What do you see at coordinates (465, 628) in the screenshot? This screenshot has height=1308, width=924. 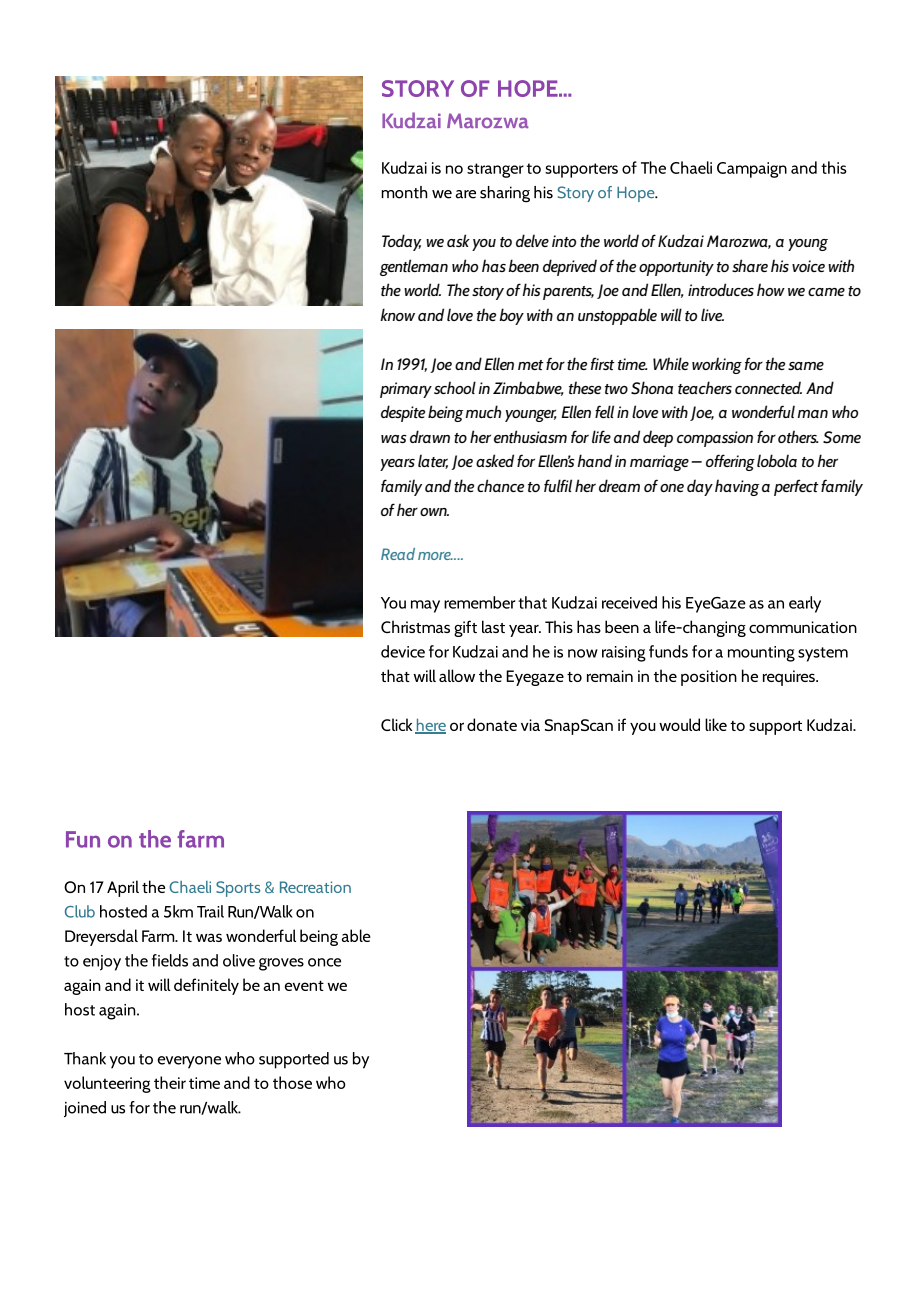 I see `gift` at bounding box center [465, 628].
